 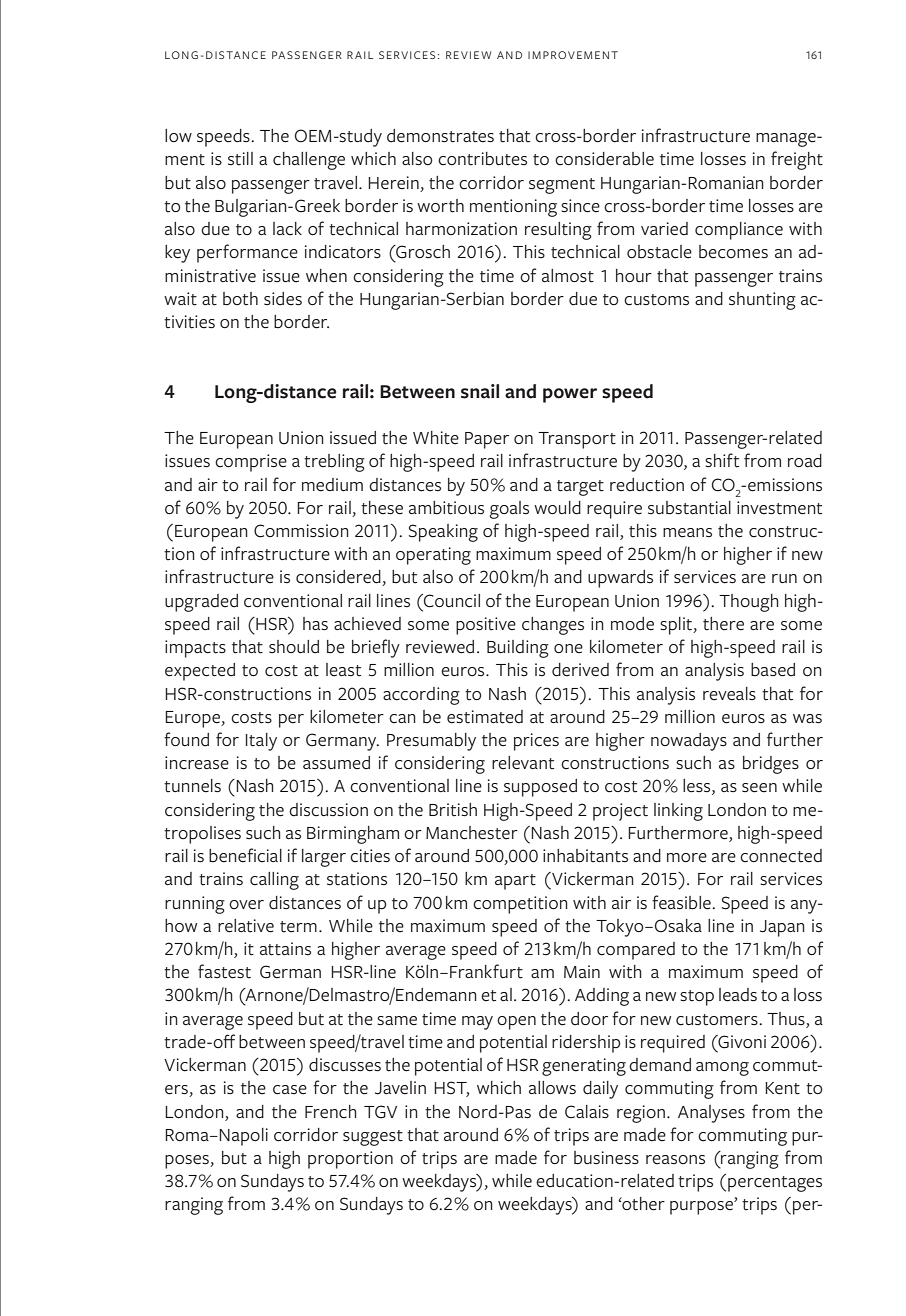 I want to click on compliance, so click(x=739, y=231).
